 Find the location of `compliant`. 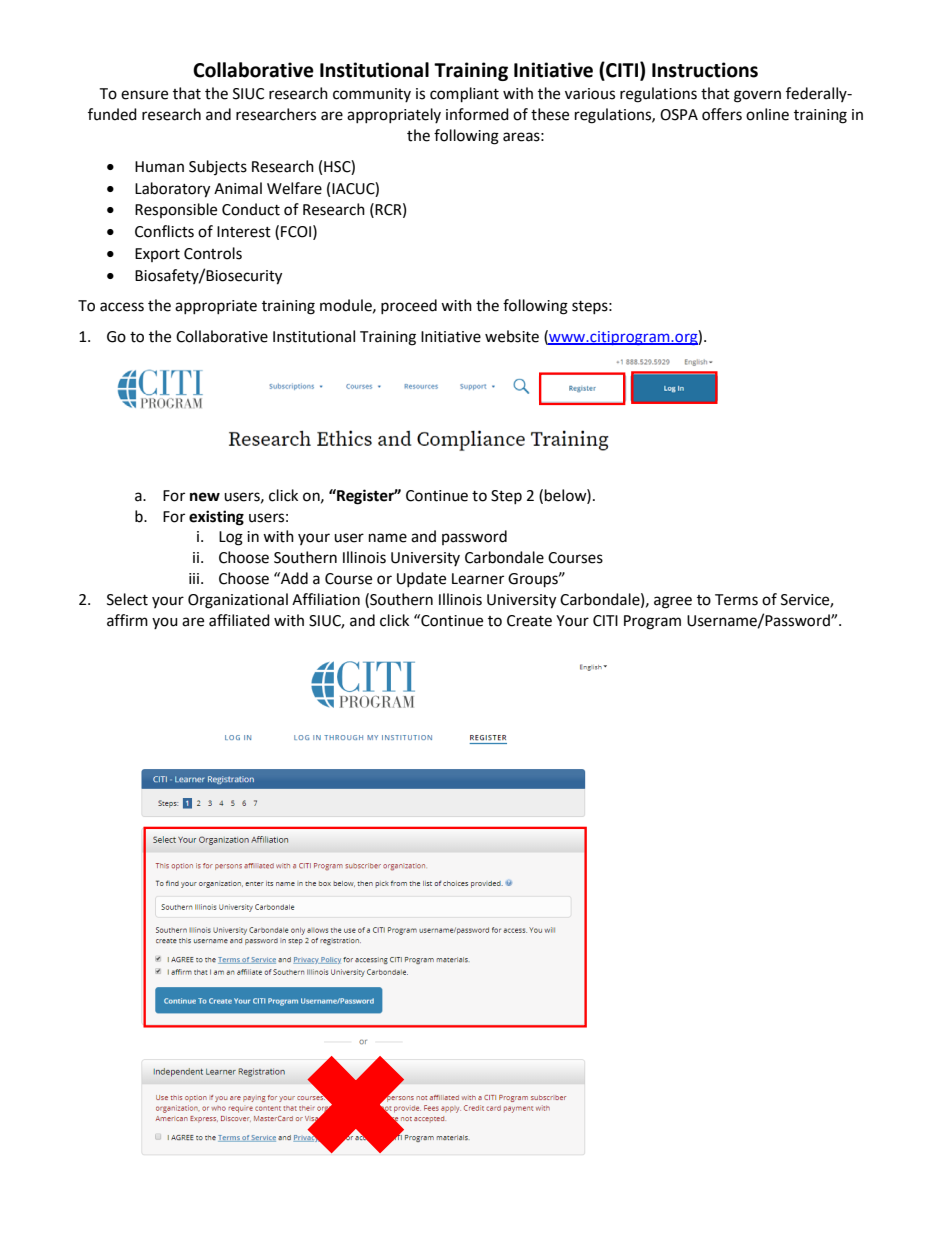

compliant is located at coordinates (464, 95).
